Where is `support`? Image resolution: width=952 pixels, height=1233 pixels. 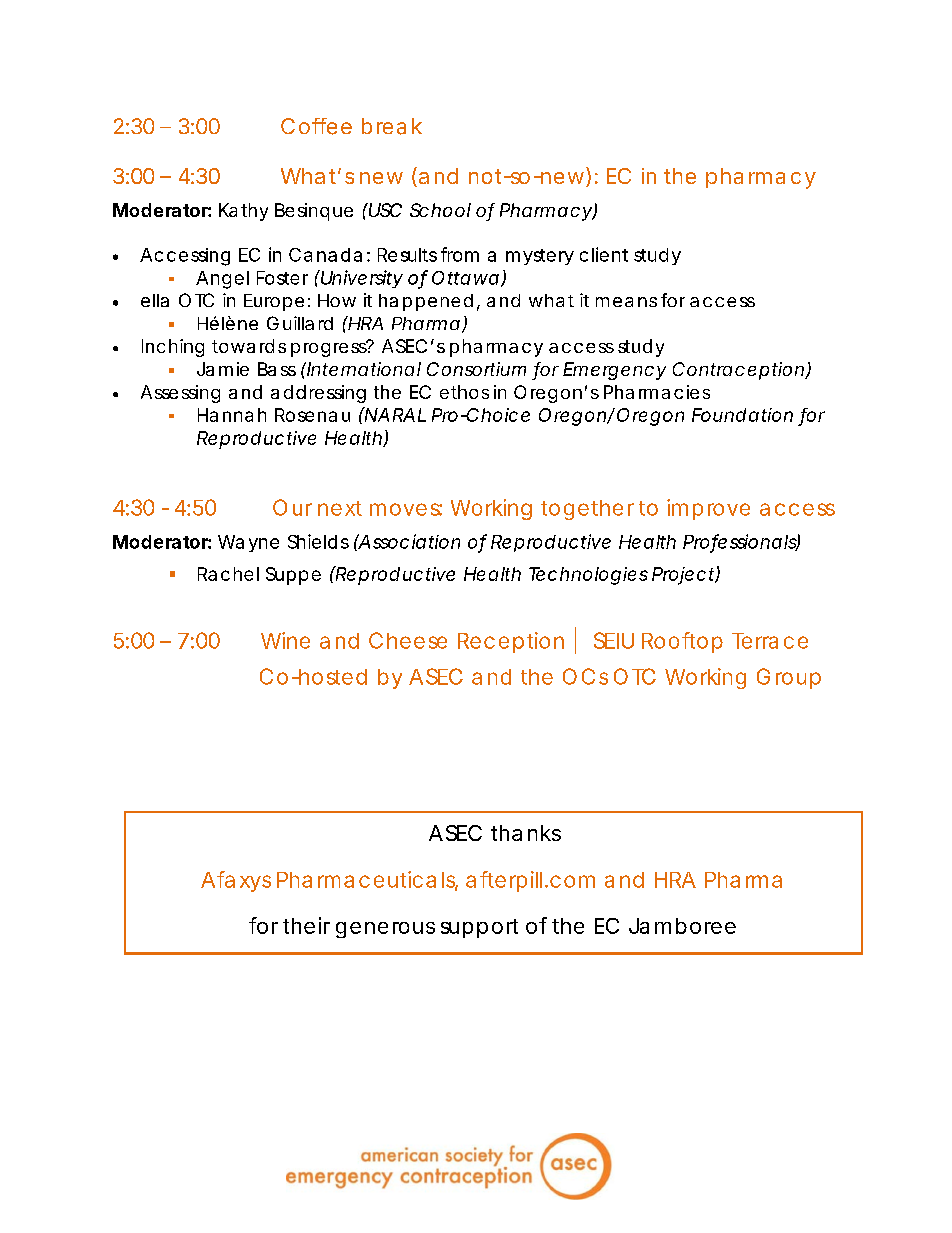 support is located at coordinates (479, 928).
